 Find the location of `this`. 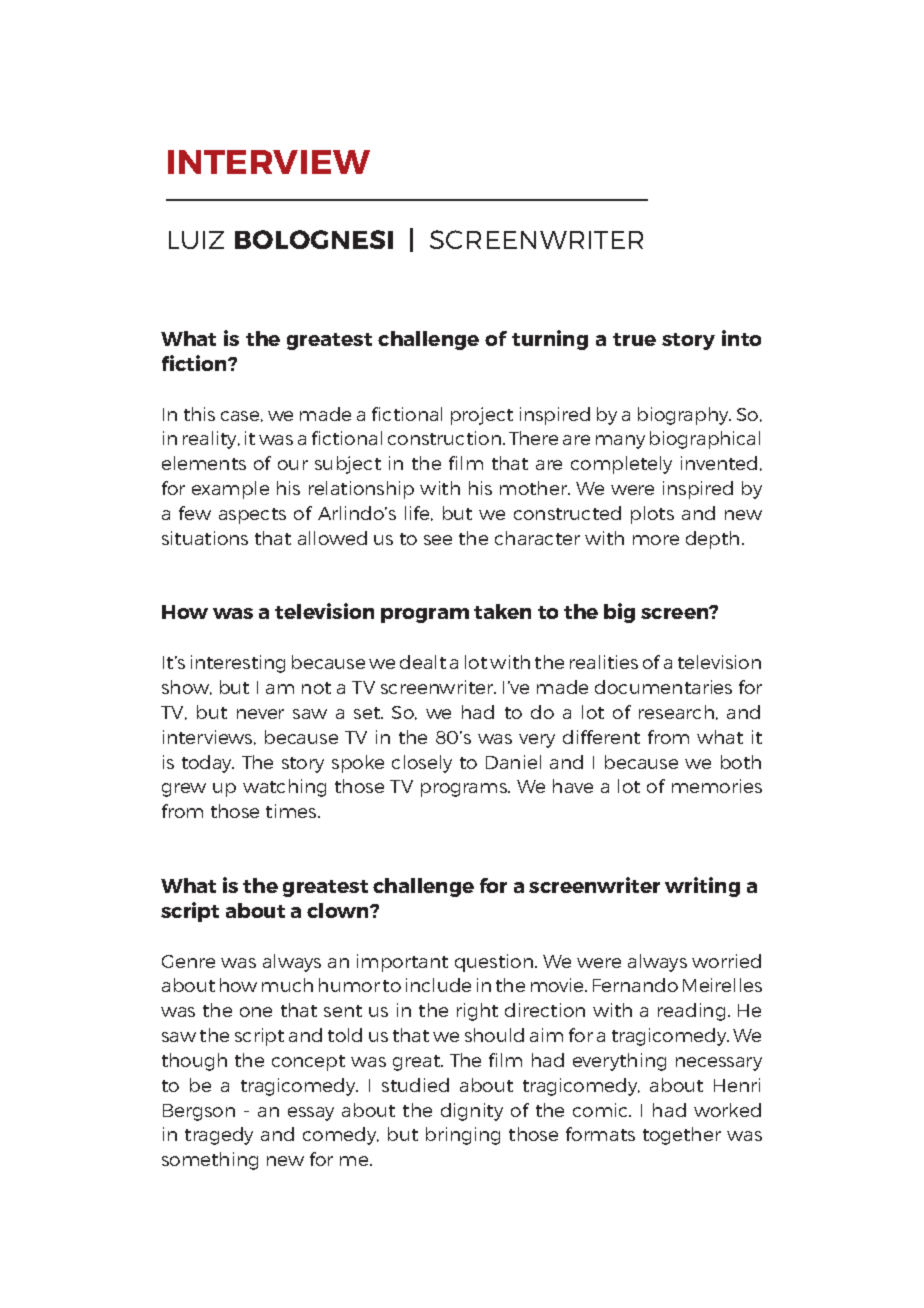

this is located at coordinates (199, 414).
